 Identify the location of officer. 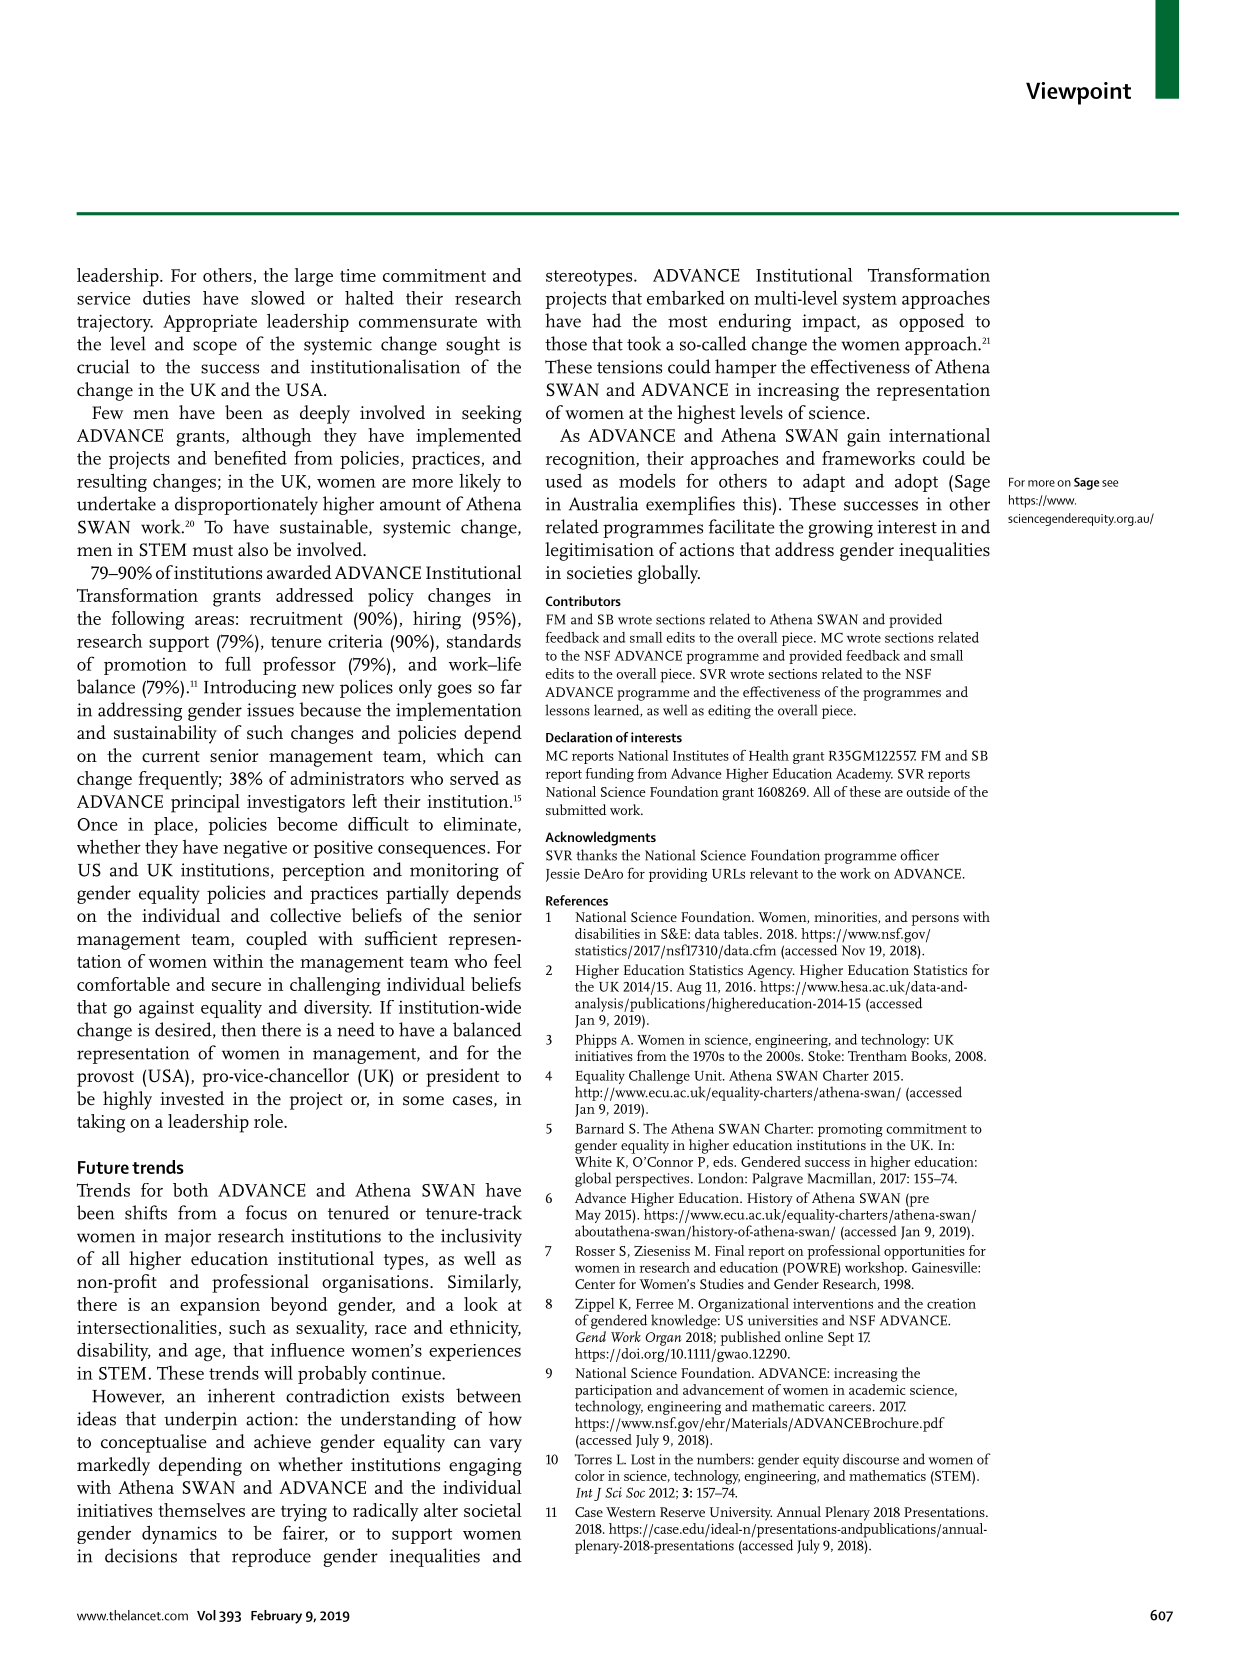
(920, 855).
